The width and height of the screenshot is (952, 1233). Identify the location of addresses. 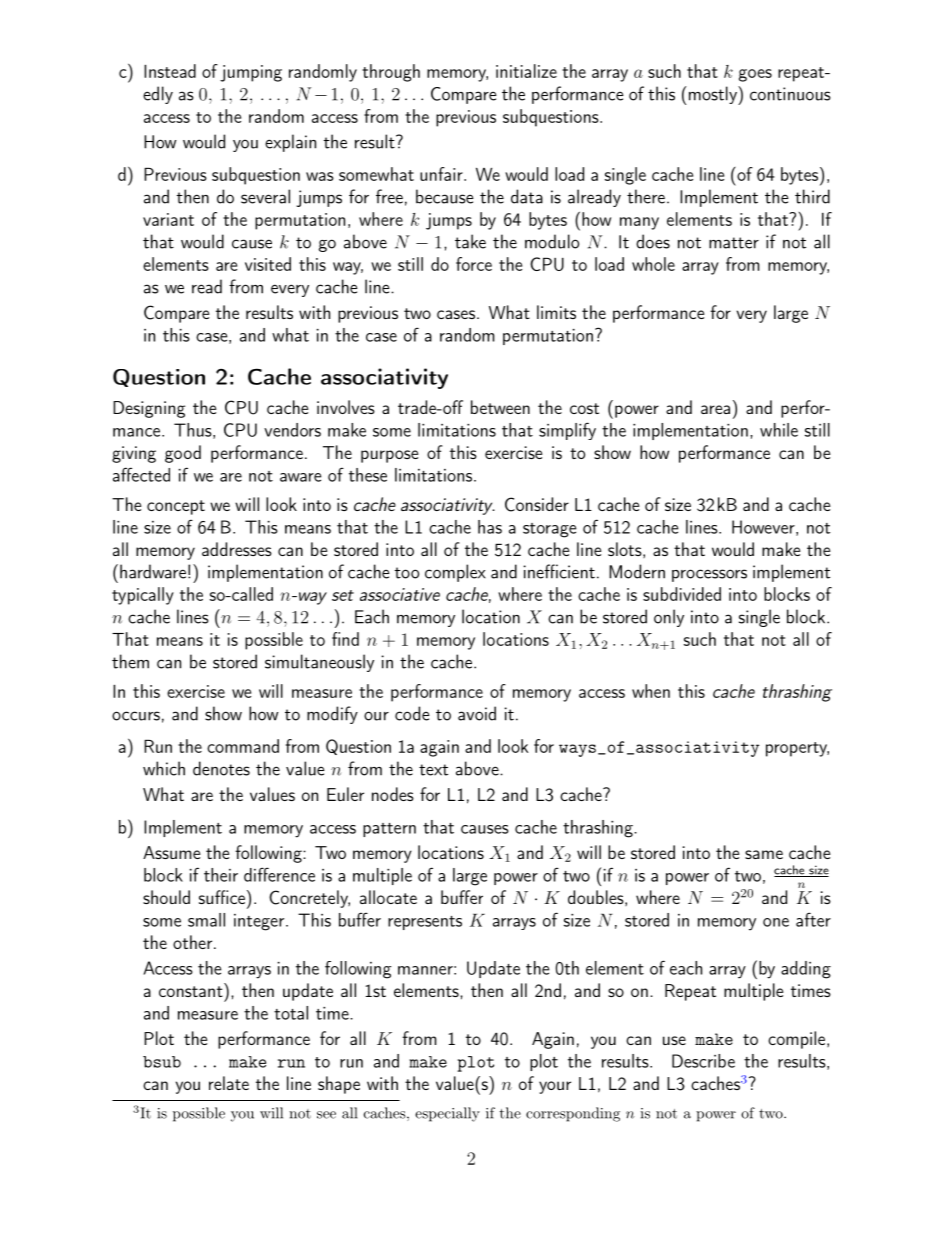
(237, 549).
